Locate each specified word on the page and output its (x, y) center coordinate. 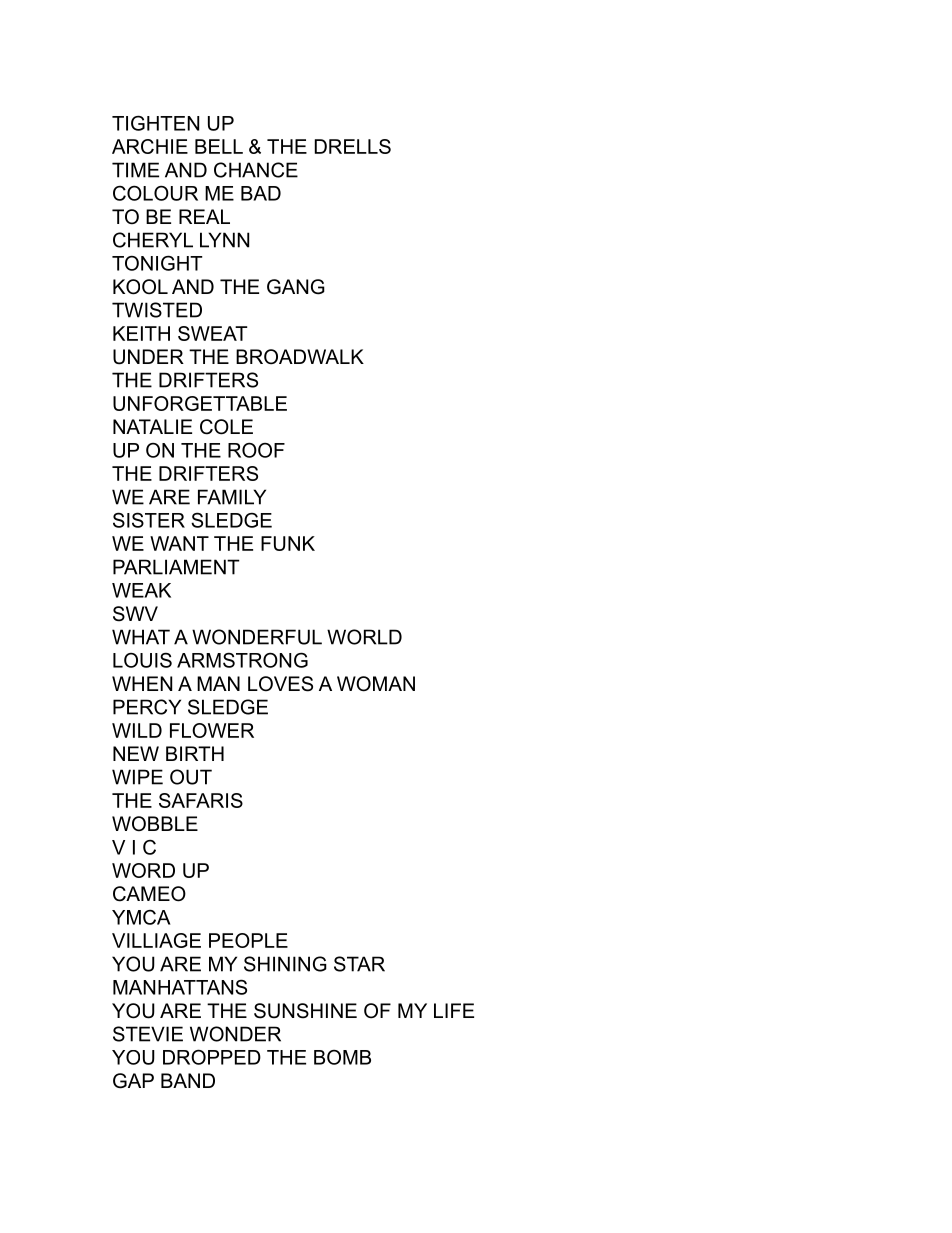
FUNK (288, 543)
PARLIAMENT (176, 567)
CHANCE (256, 170)
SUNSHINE (305, 1011)
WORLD (364, 637)
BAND (188, 1080)
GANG (296, 287)
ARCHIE (150, 146)
